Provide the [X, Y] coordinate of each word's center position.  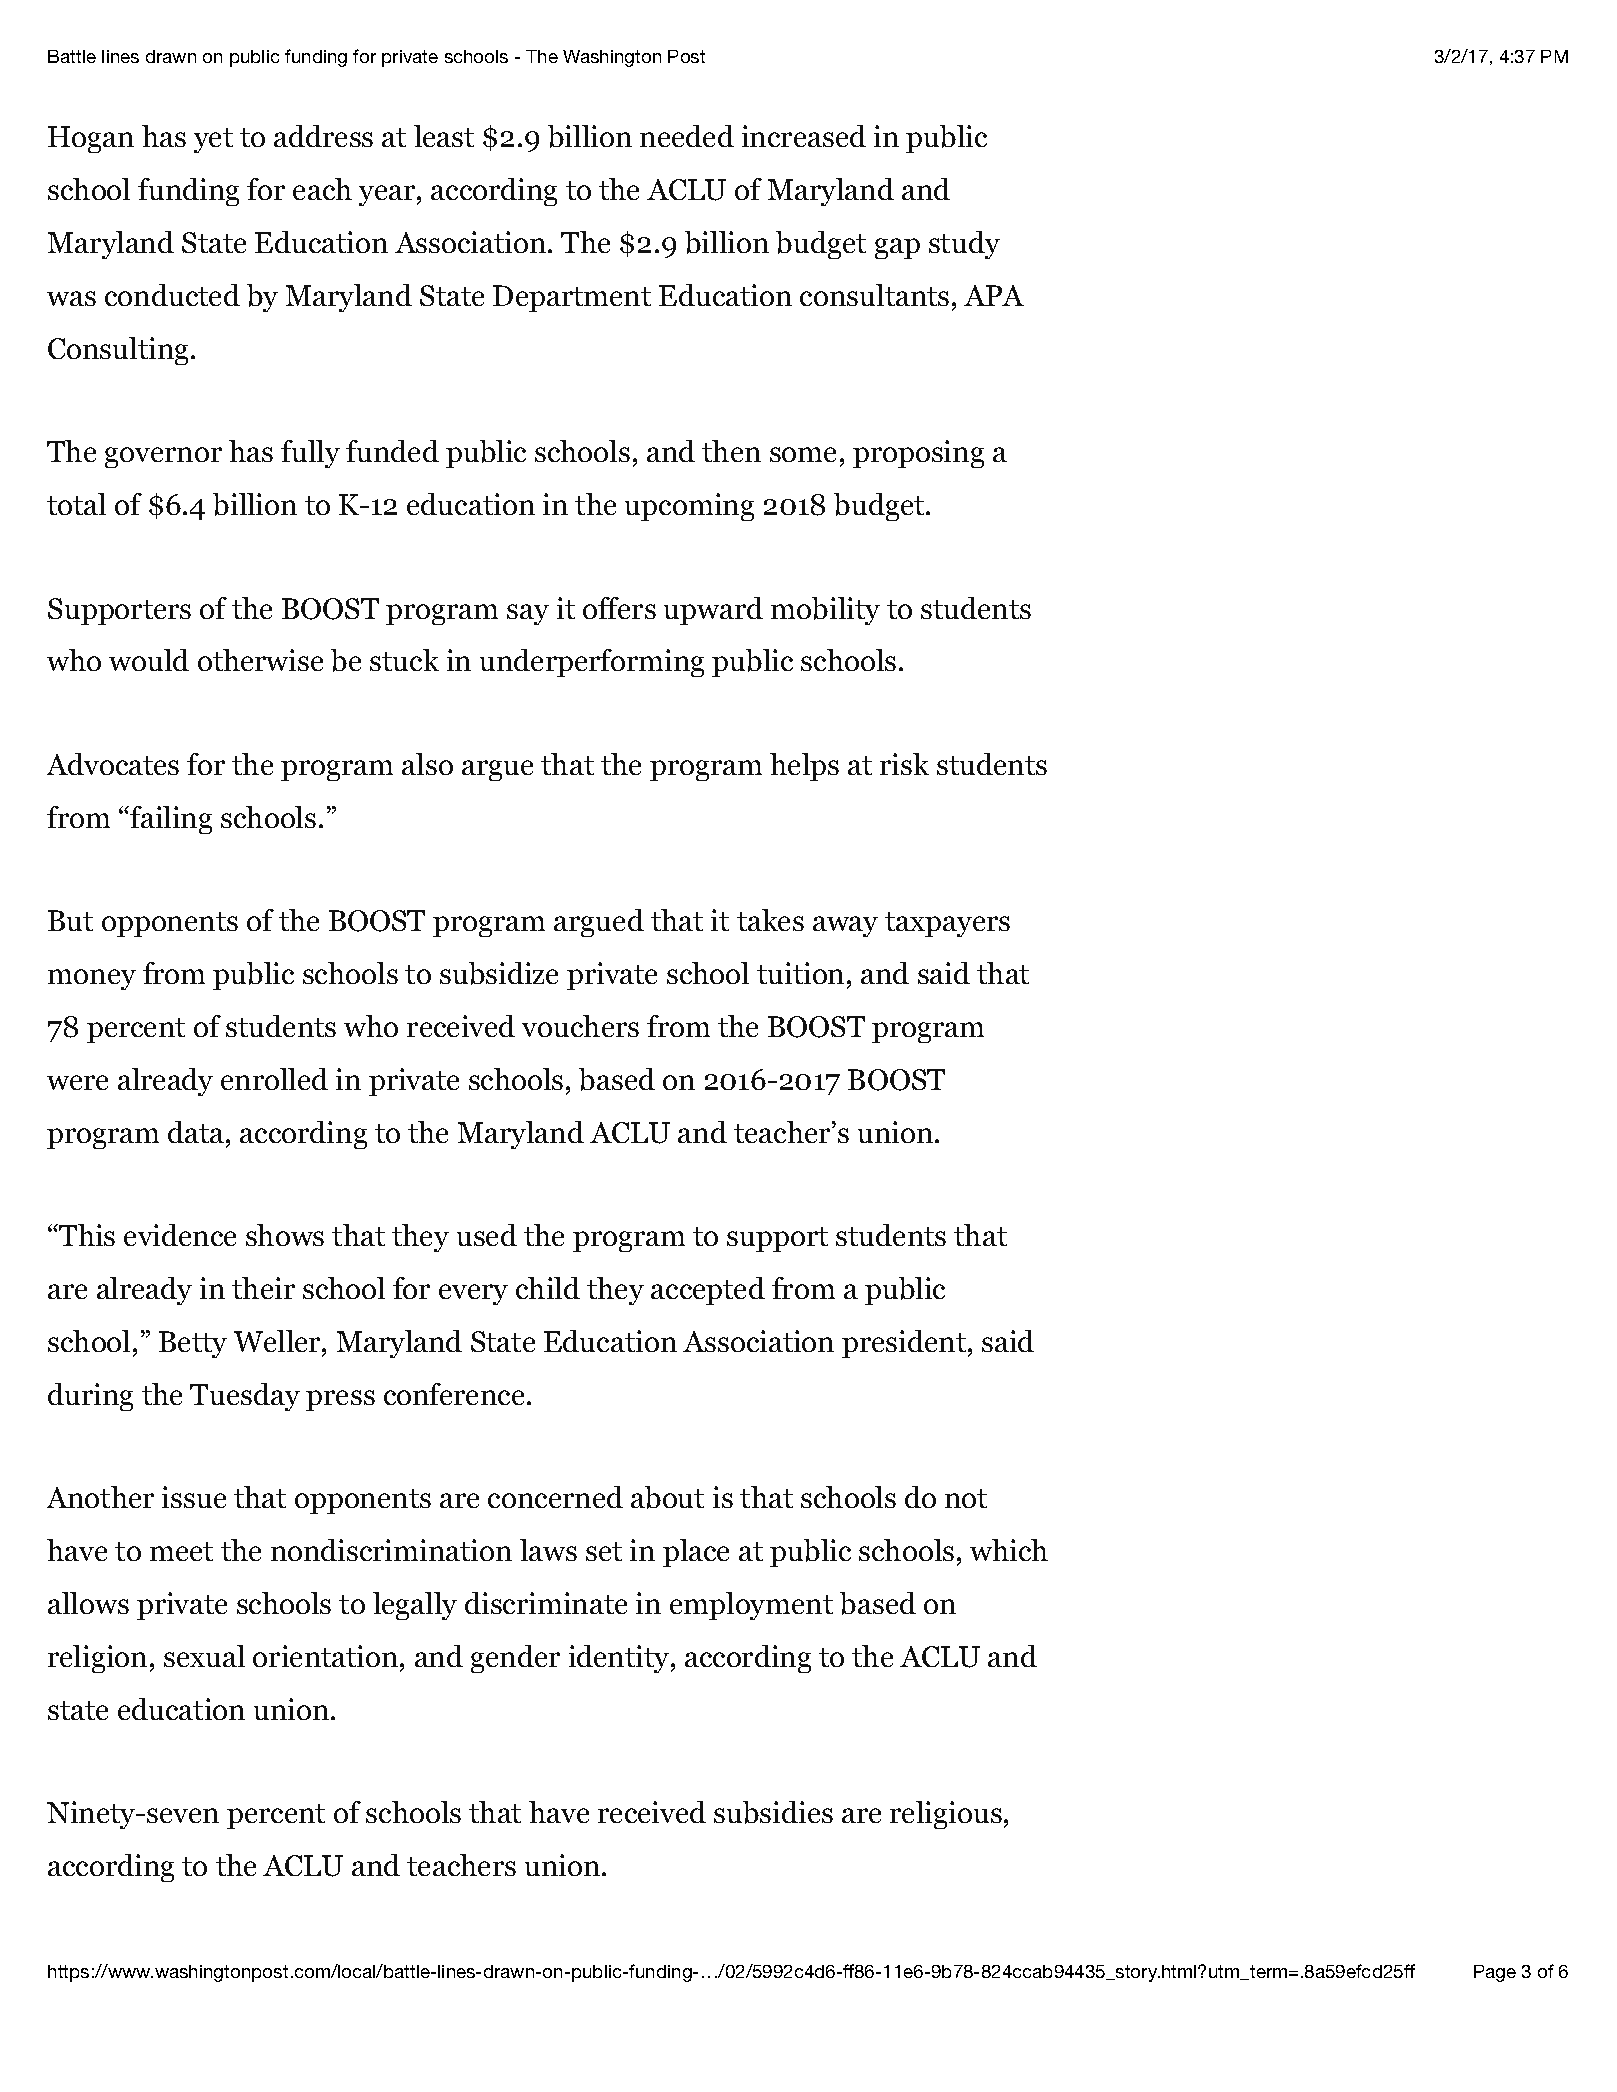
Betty [193, 1345]
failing [170, 820]
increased [804, 136]
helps [804, 767]
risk [904, 764]
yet [213, 141]
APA [994, 295]
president [904, 1344]
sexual [204, 1656]
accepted [708, 1291]
